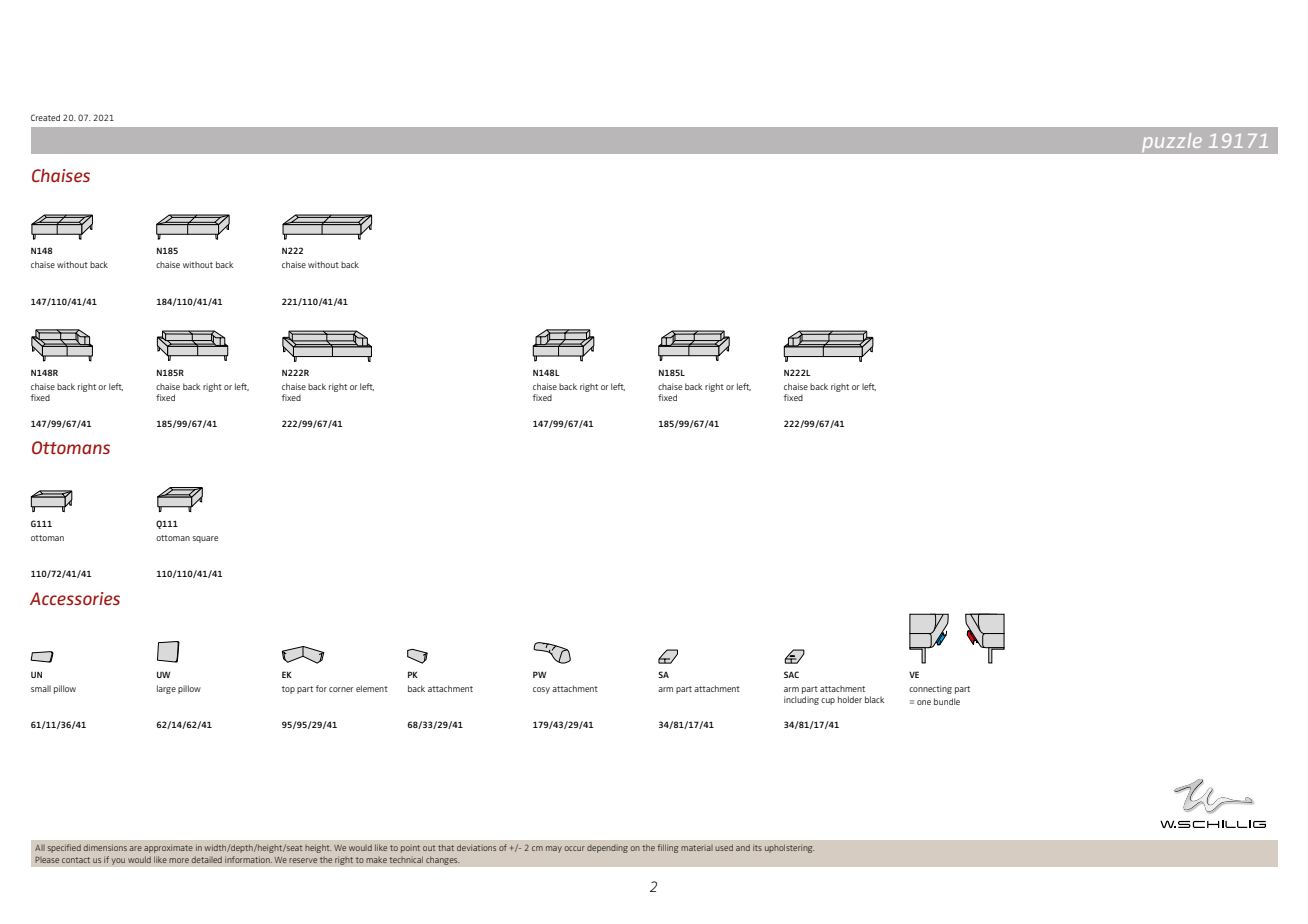  I want to click on Created, so click(45, 117).
